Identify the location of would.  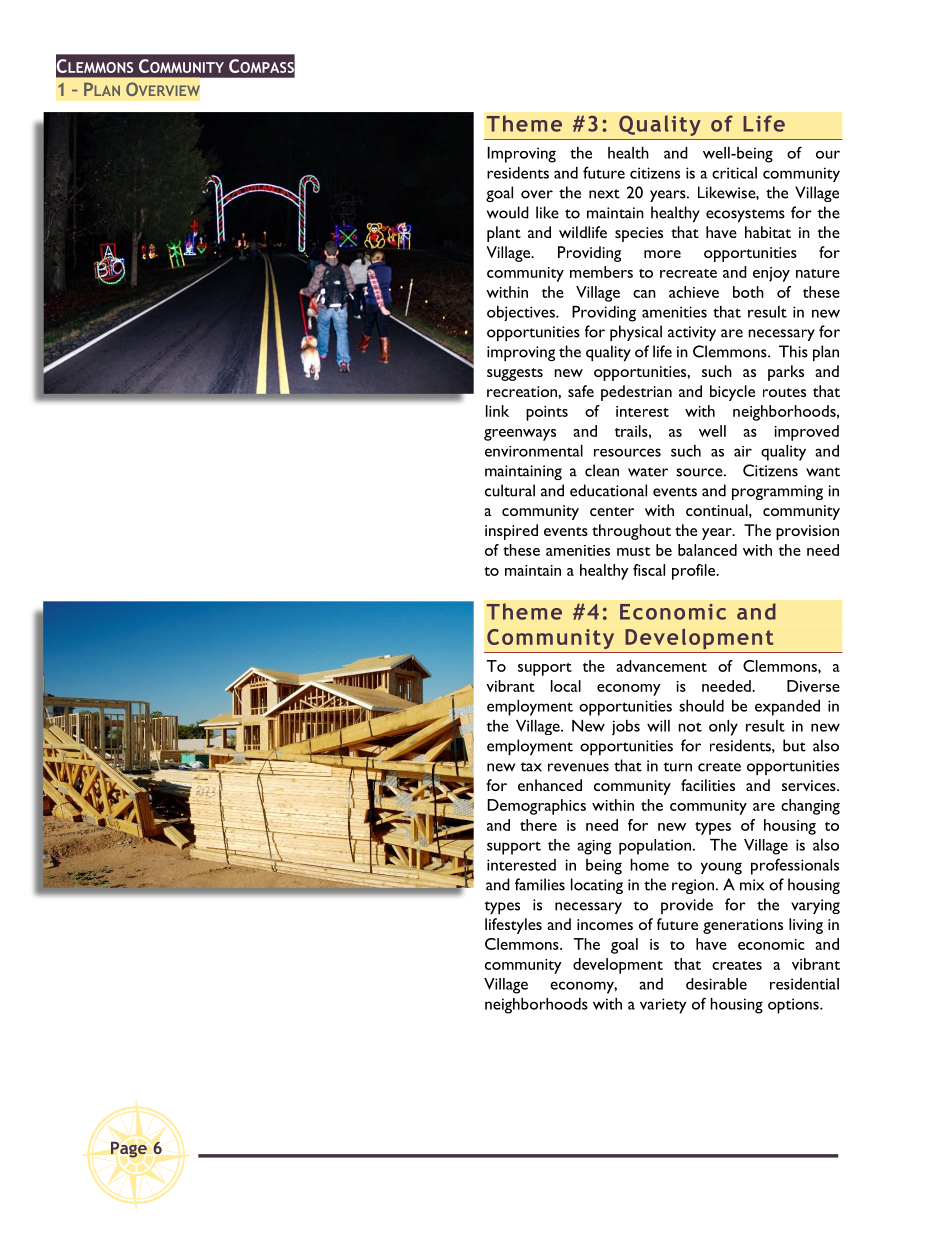
(508, 212).
